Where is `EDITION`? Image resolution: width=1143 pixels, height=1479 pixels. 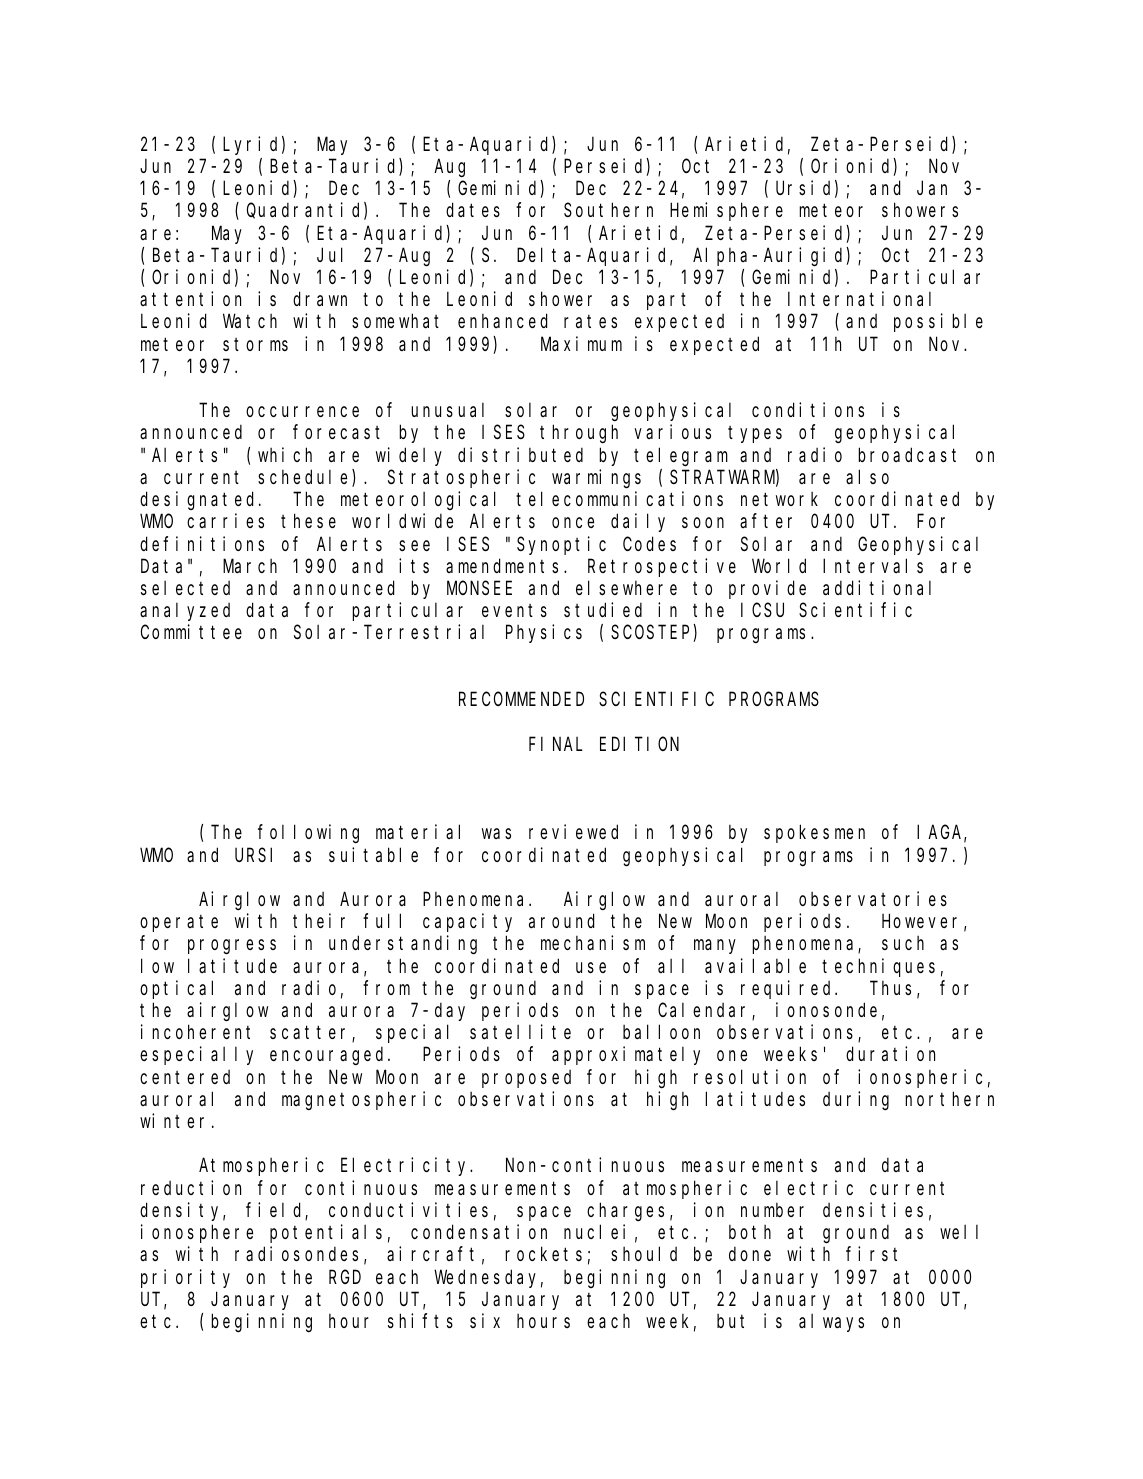 EDITION is located at coordinates (639, 744).
